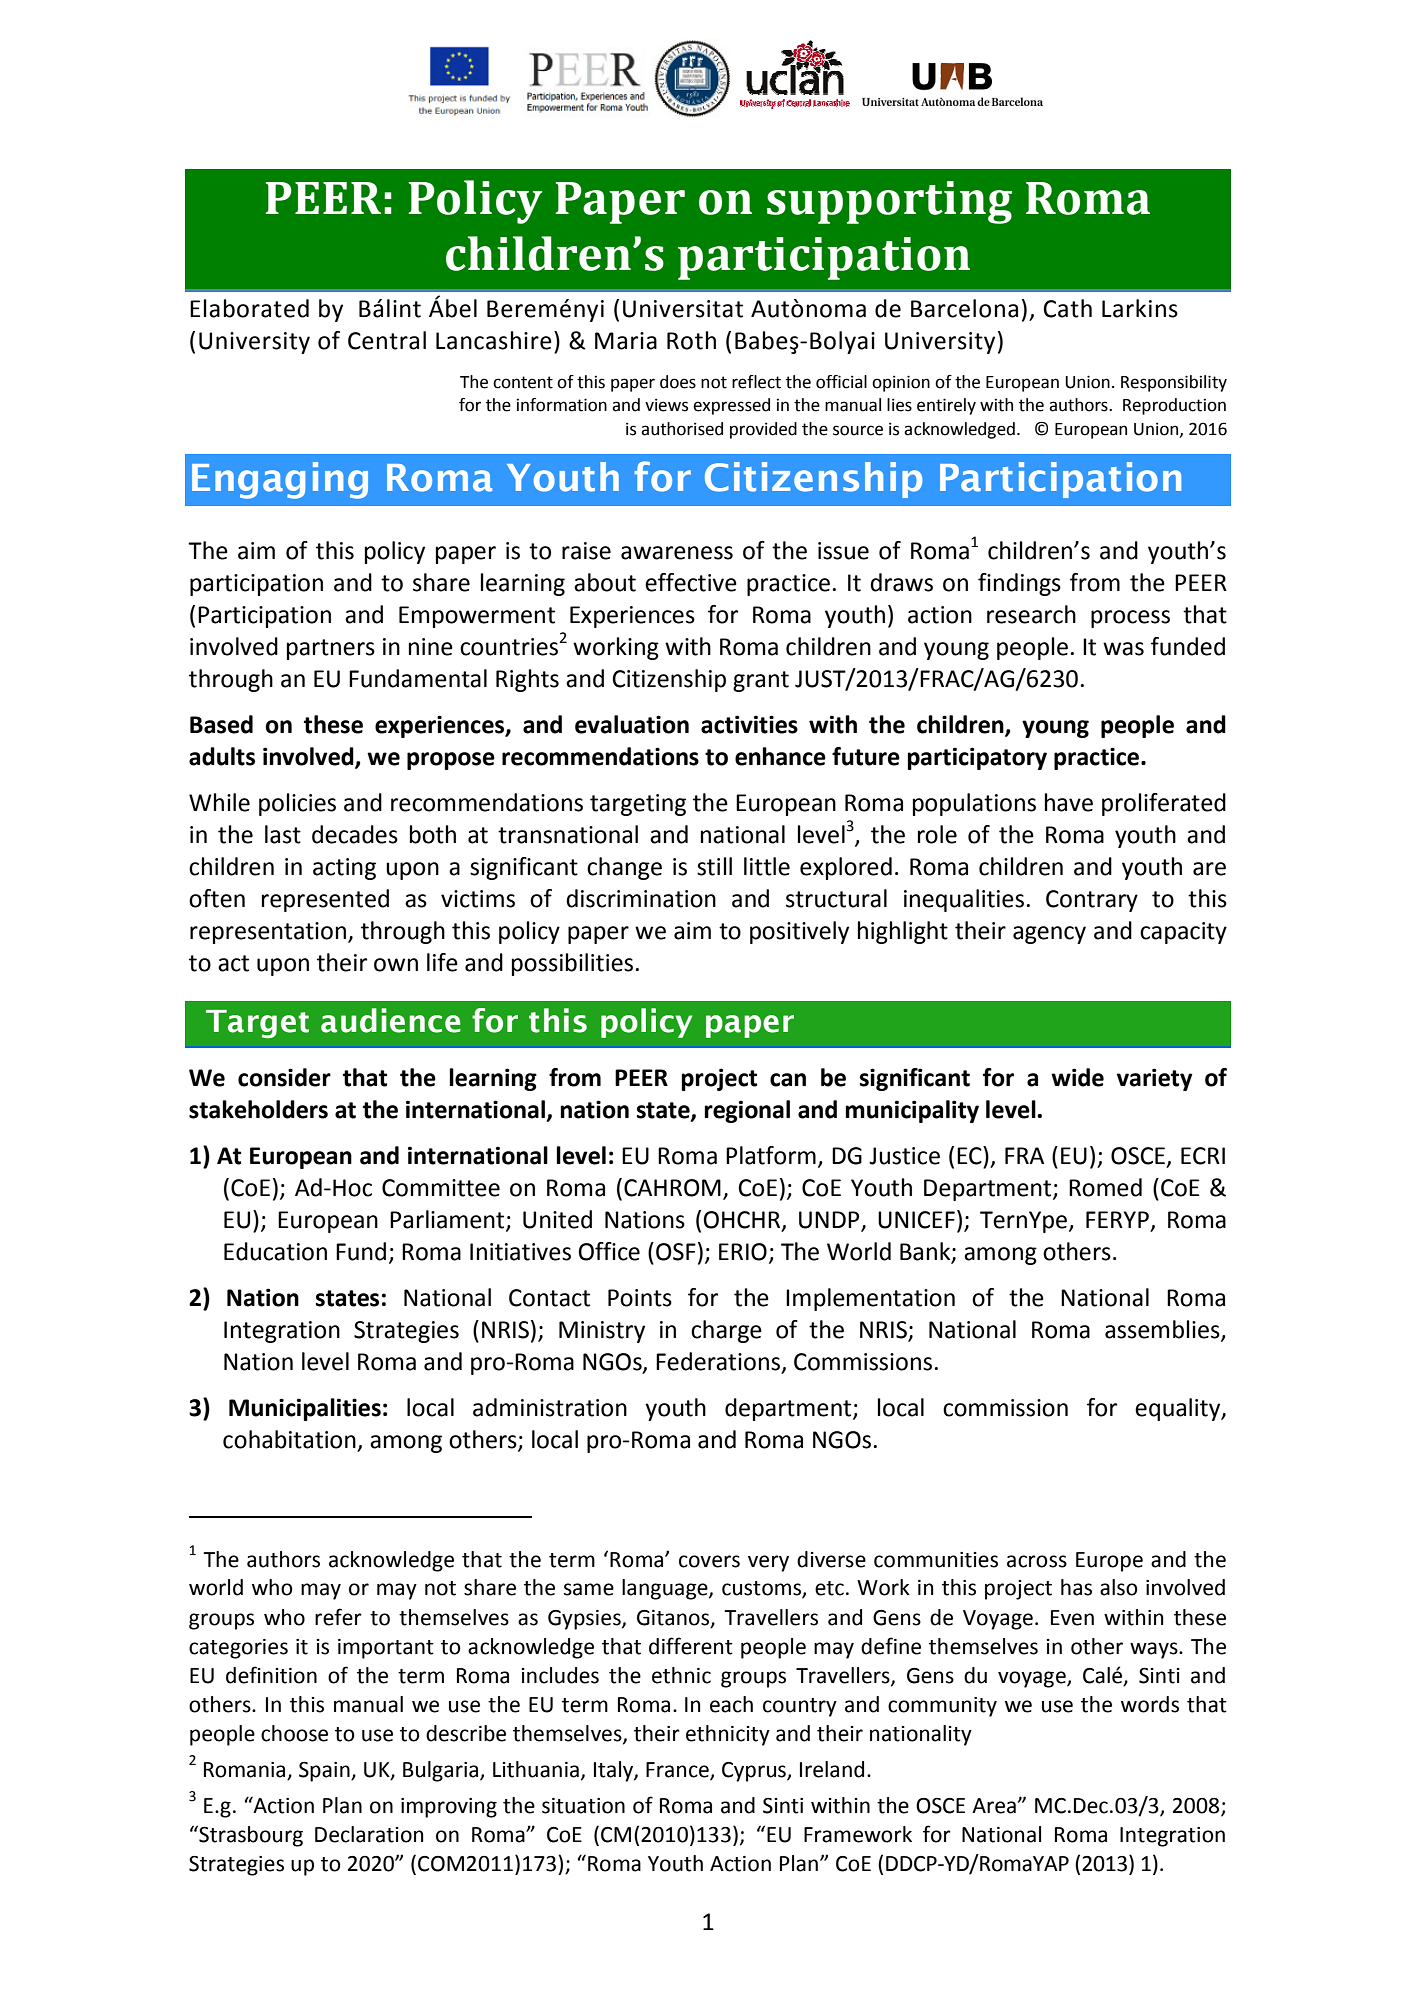  What do you see at coordinates (1067, 308) in the screenshot?
I see `Cath` at bounding box center [1067, 308].
